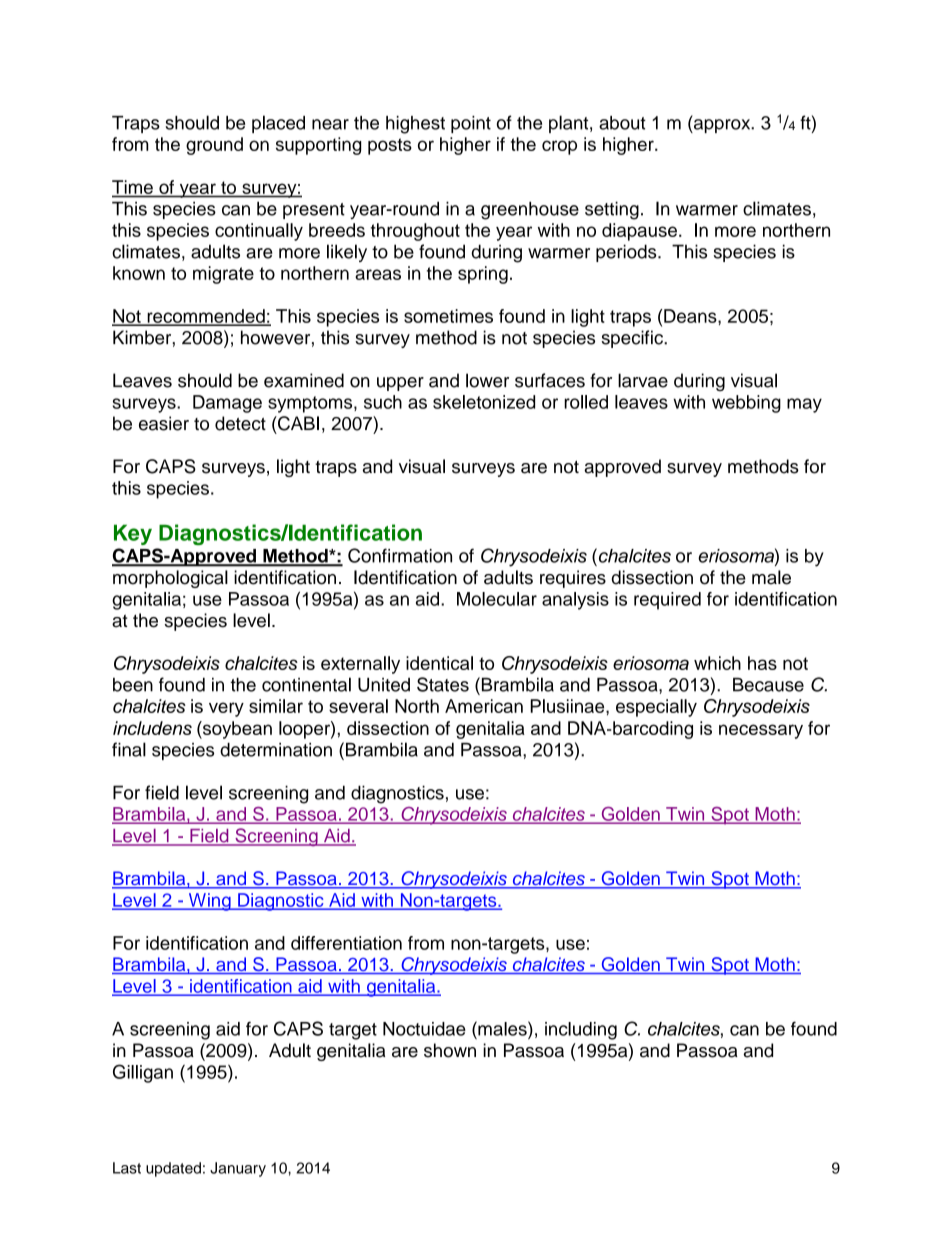 This document has height=1233, width=952. What do you see at coordinates (346, 943) in the document?
I see `differentiation` at bounding box center [346, 943].
